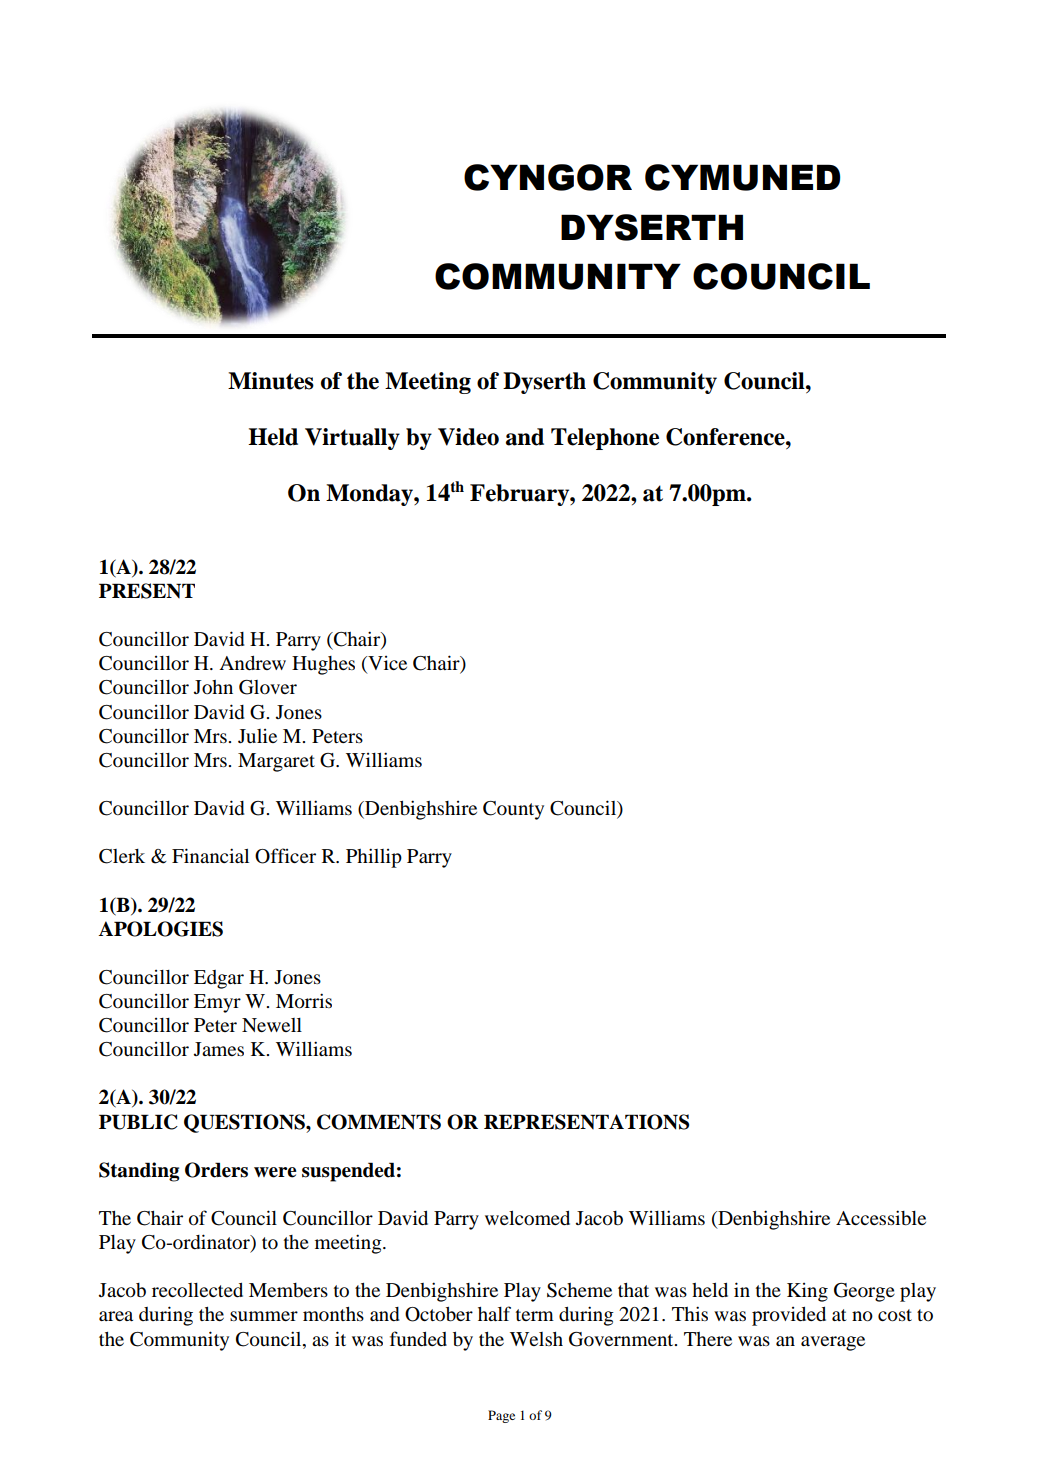 This page has width=1040, height=1471. What do you see at coordinates (264, 1316) in the page?
I see `summer` at bounding box center [264, 1316].
